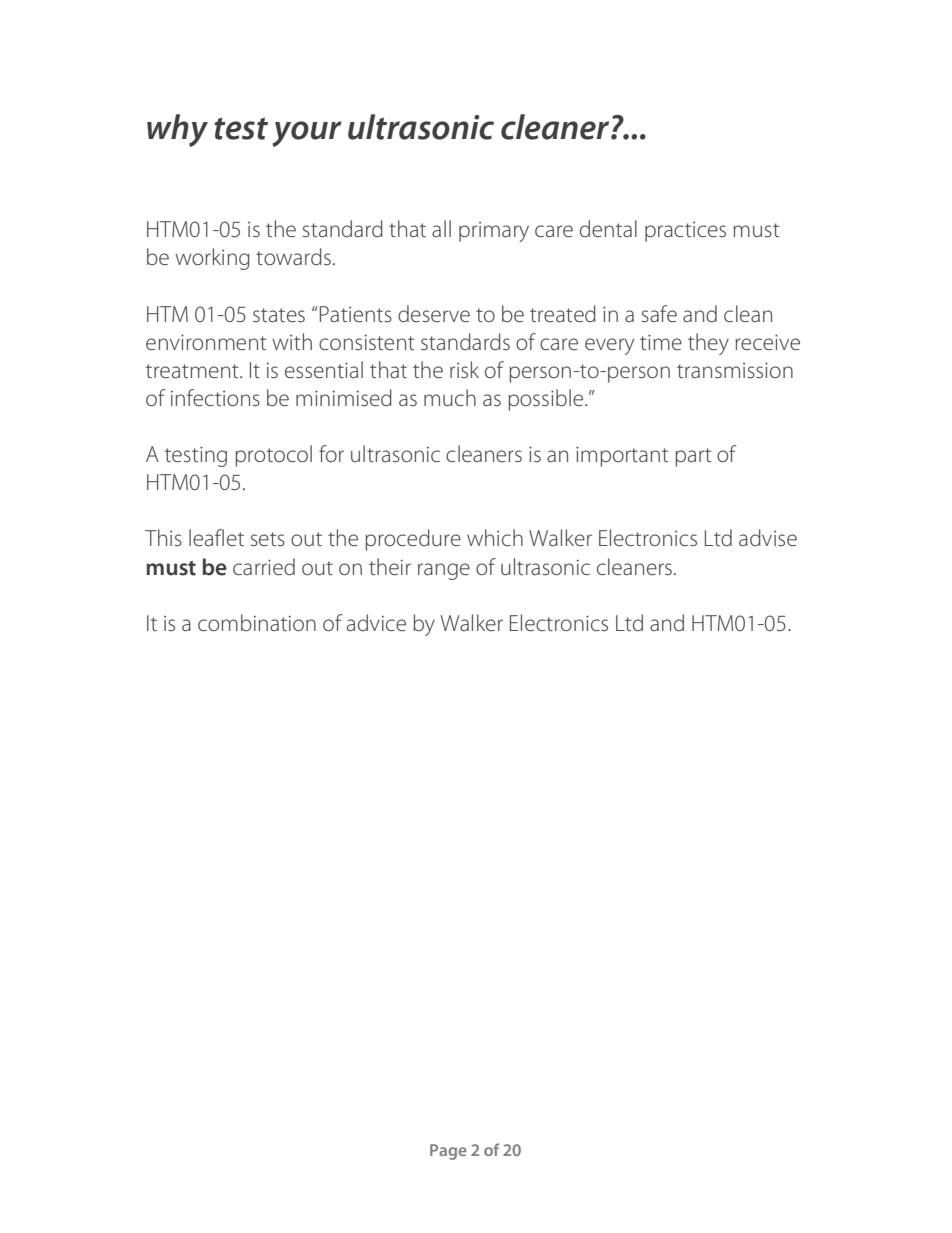 The width and height of the screenshot is (952, 1233). Describe the element at coordinates (441, 228) in the screenshot. I see `all` at that location.
